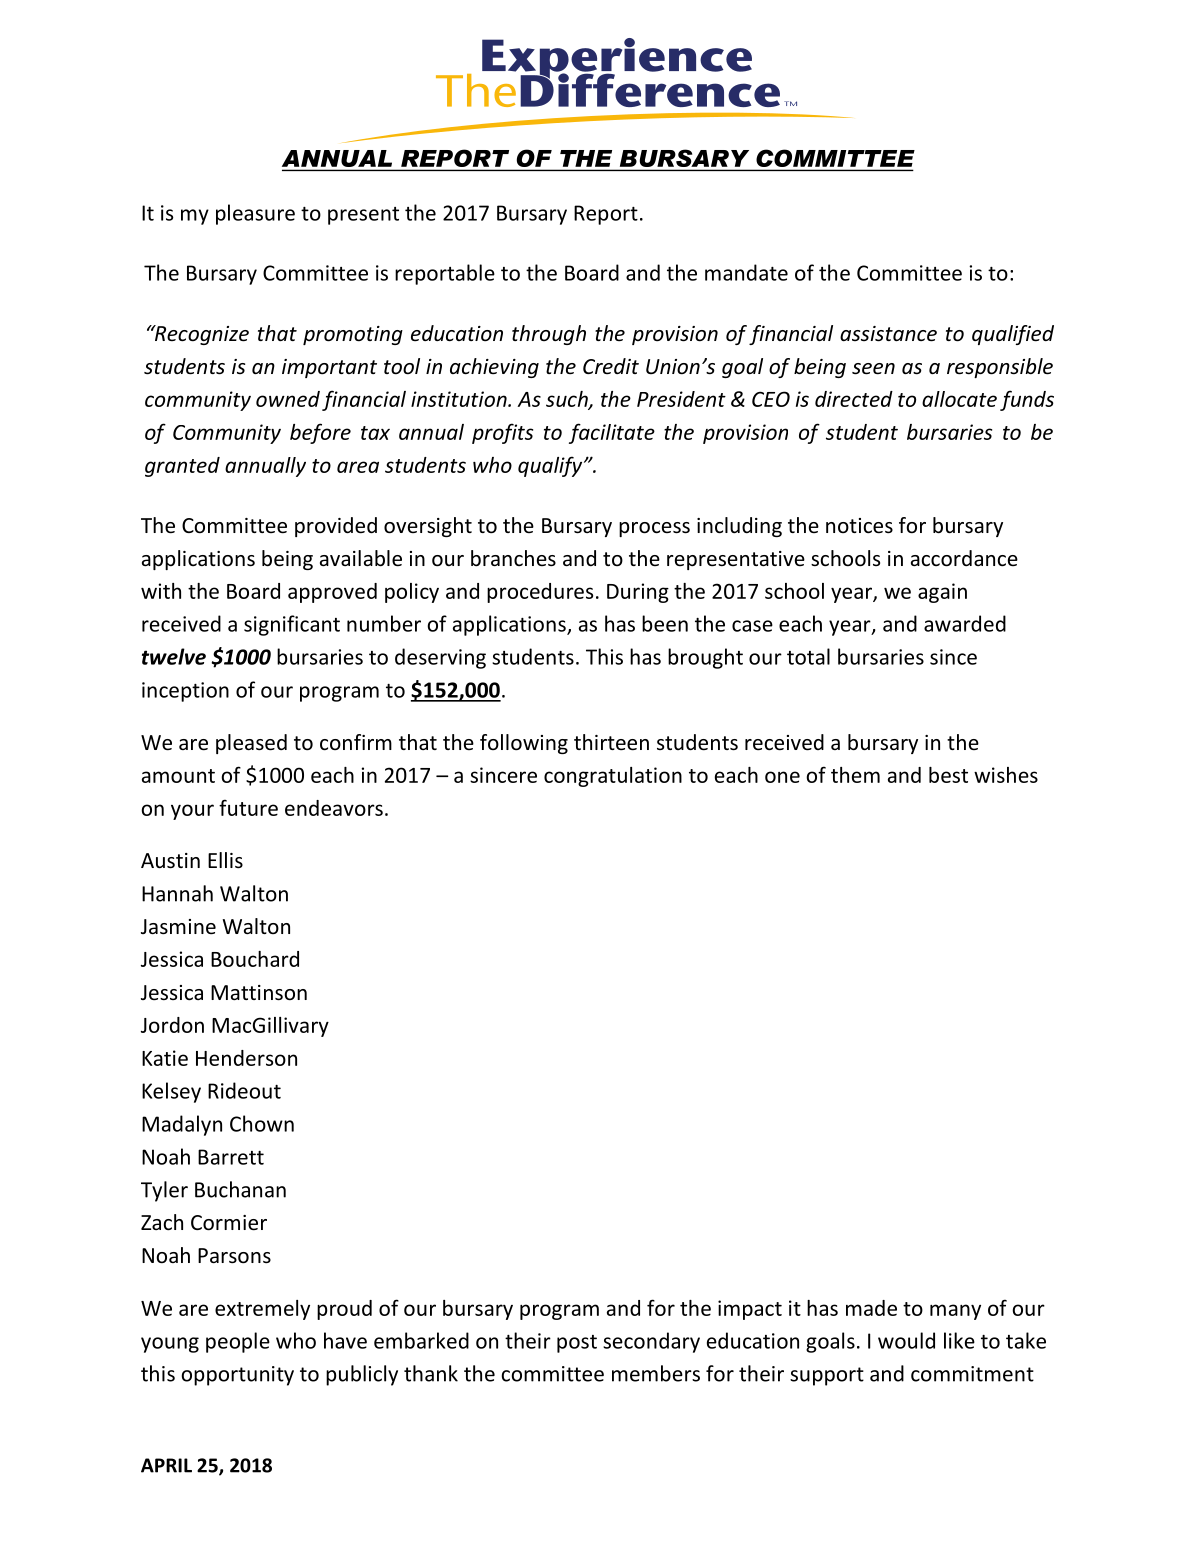 Image resolution: width=1195 pixels, height=1547 pixels. I want to click on pleased, so click(251, 744).
